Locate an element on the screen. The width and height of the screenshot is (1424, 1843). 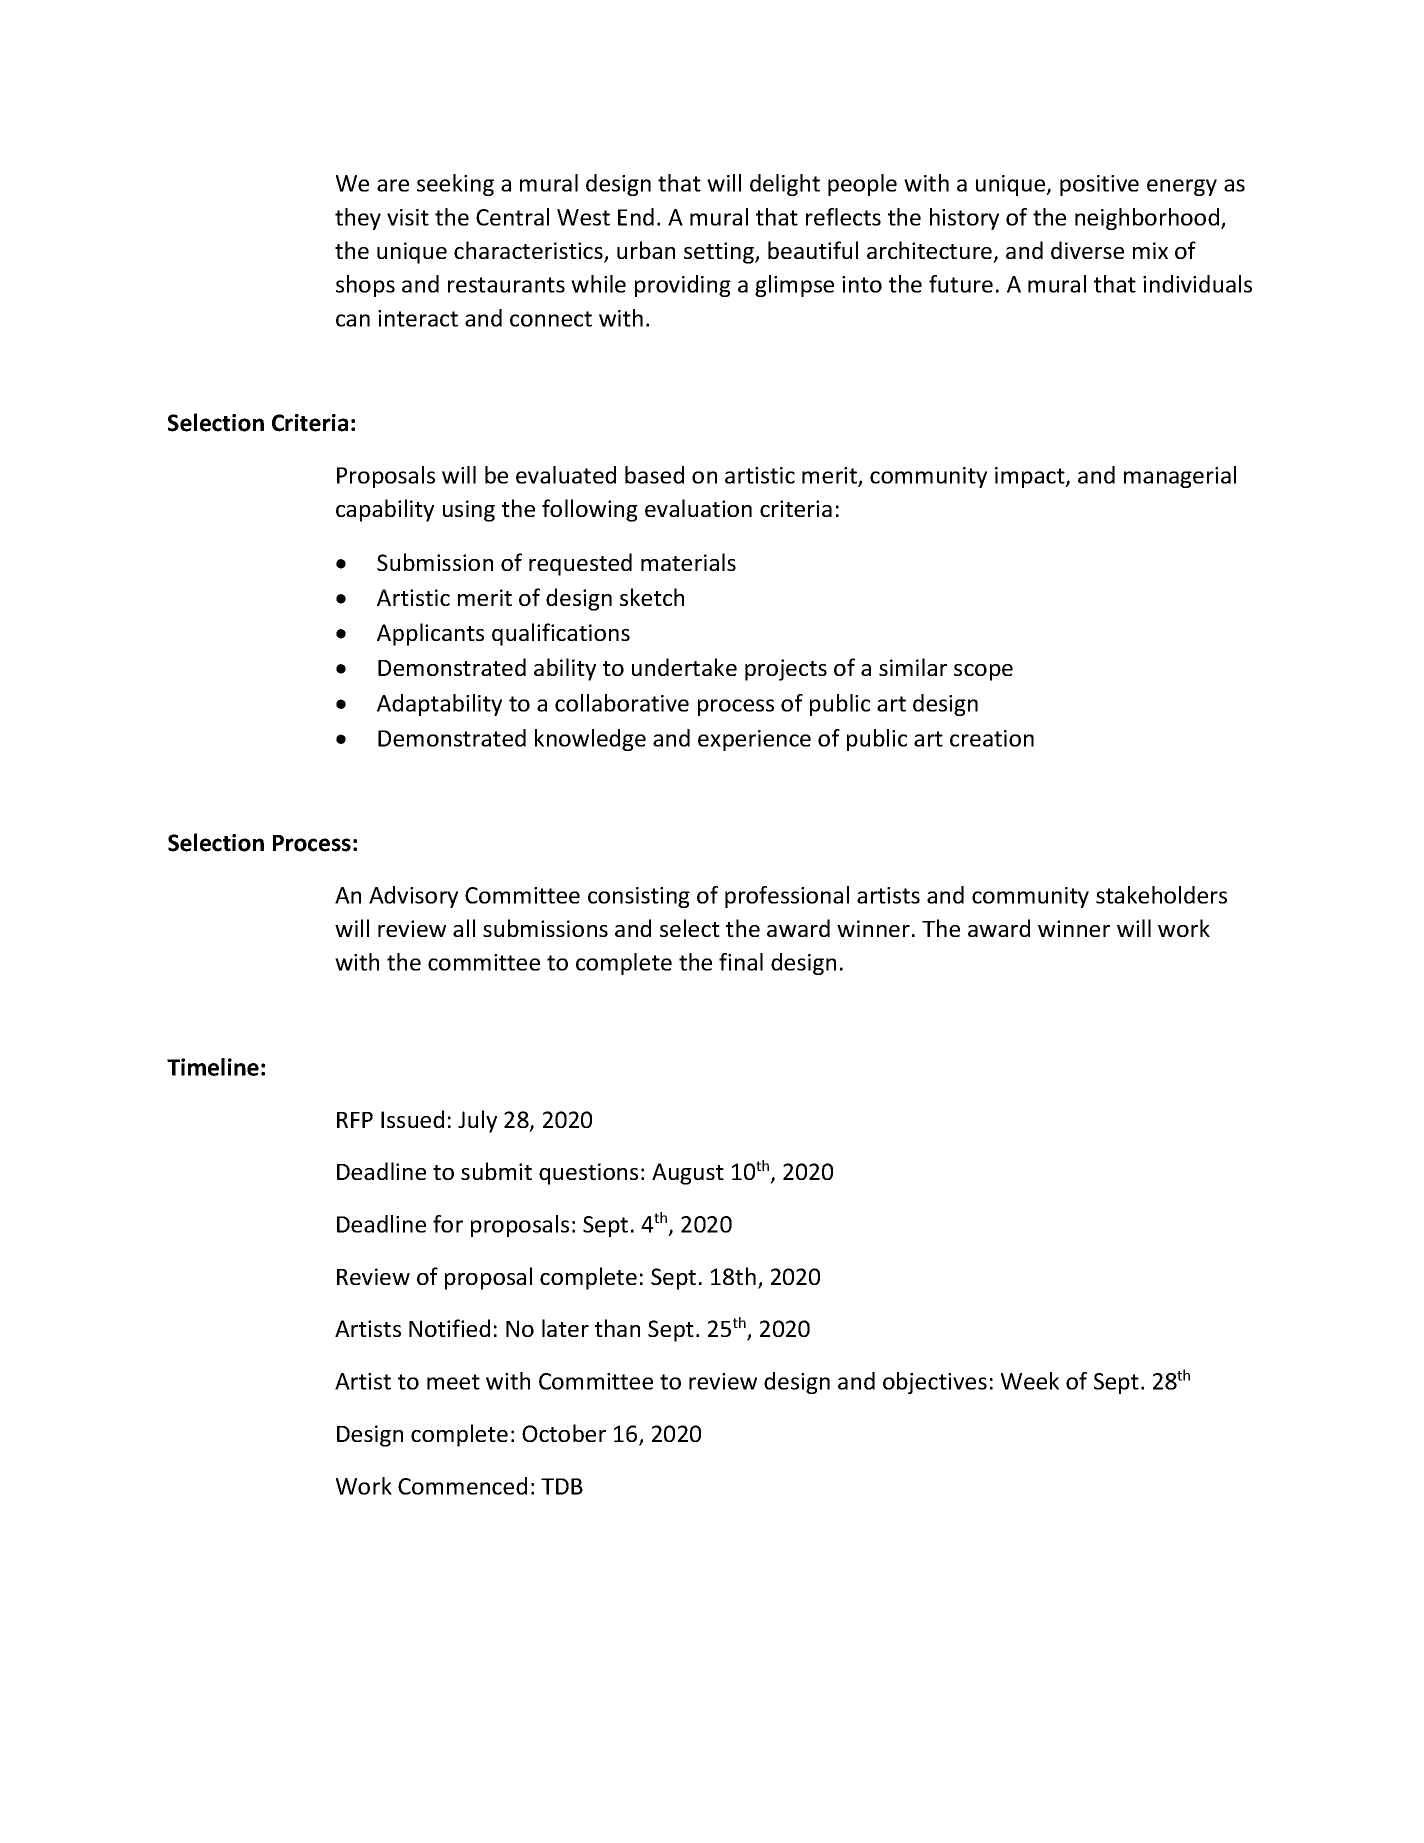
they is located at coordinates (358, 219).
